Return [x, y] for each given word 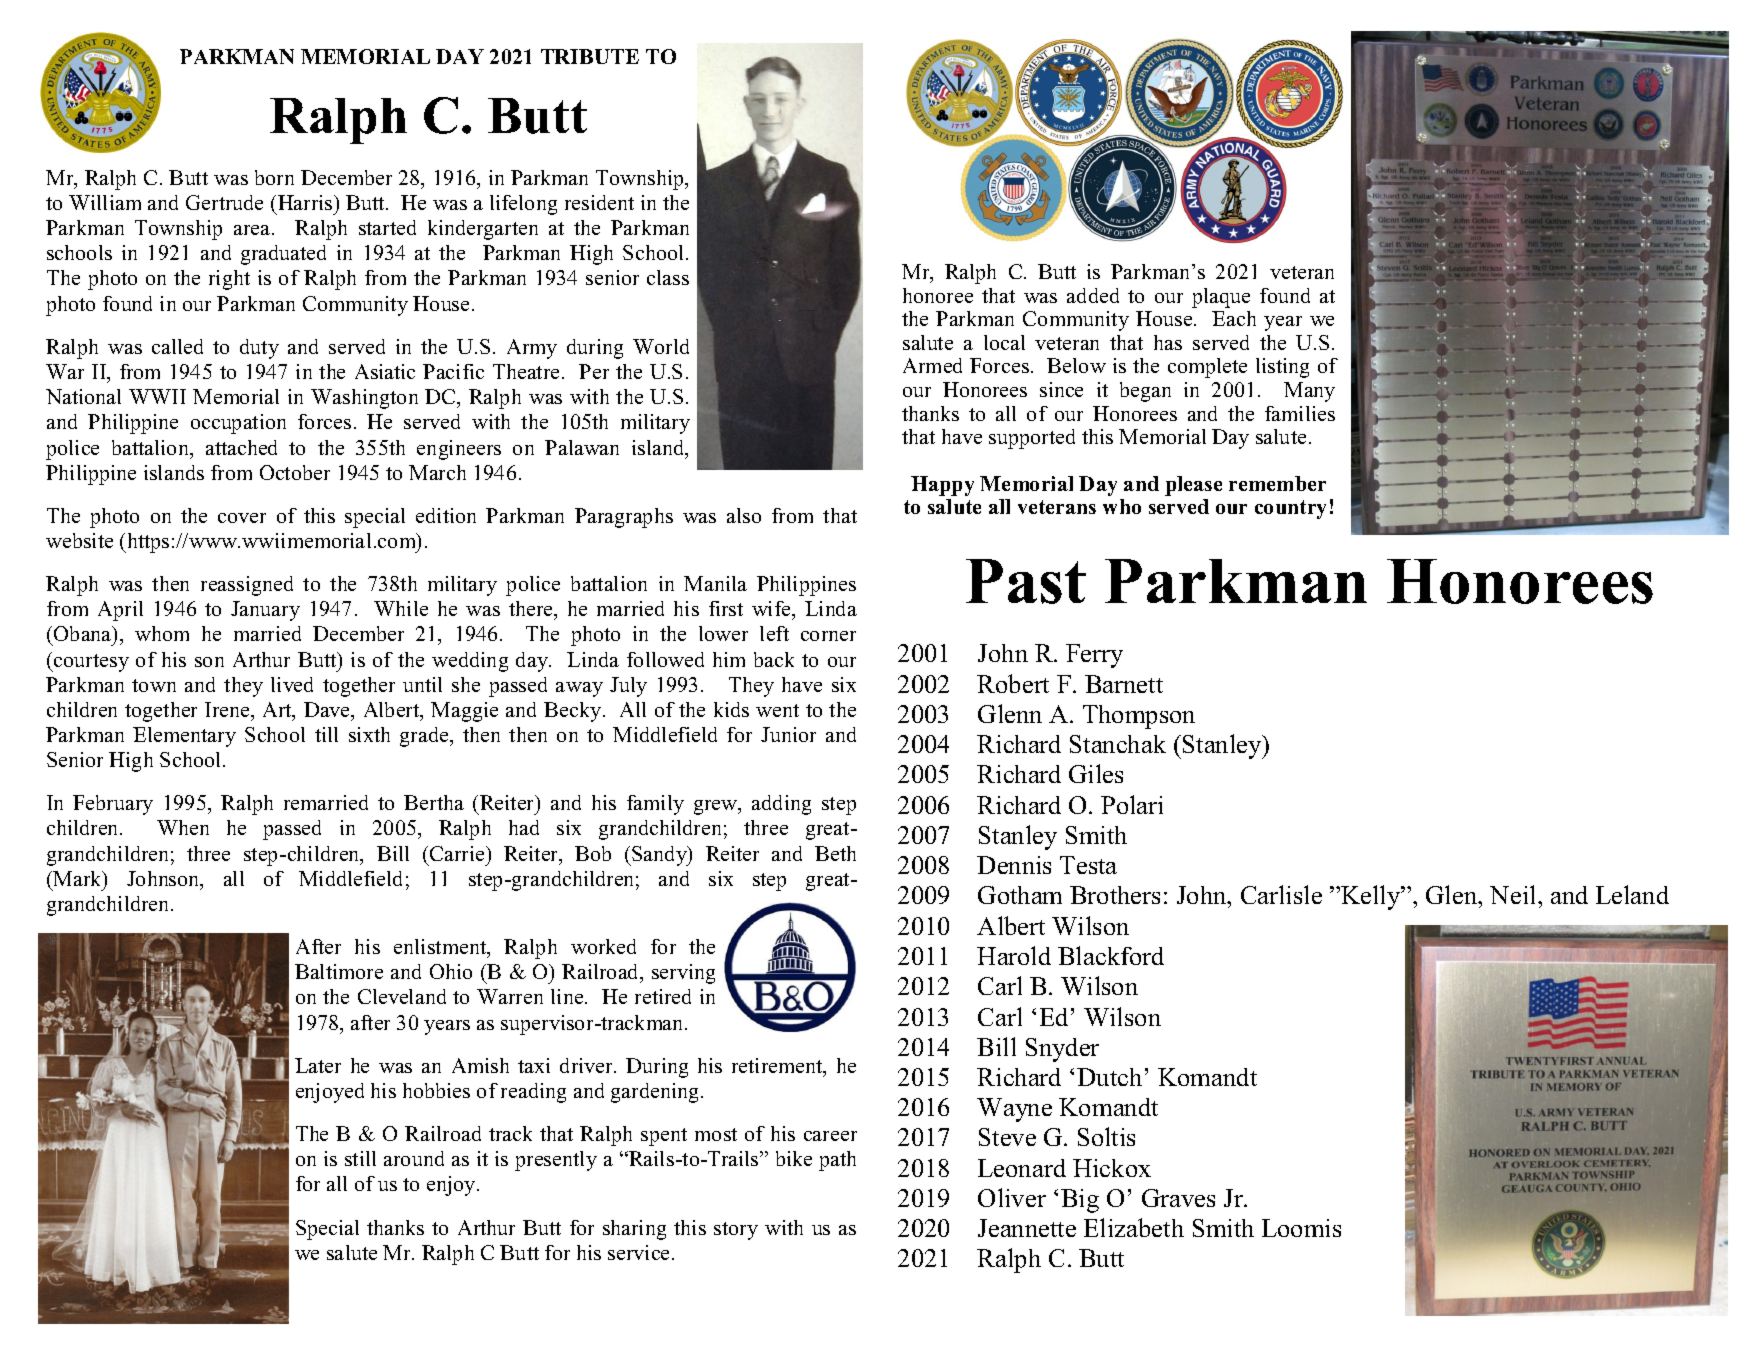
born [274, 177]
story [736, 1231]
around [414, 1158]
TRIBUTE [590, 56]
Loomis [1301, 1228]
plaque [1221, 298]
